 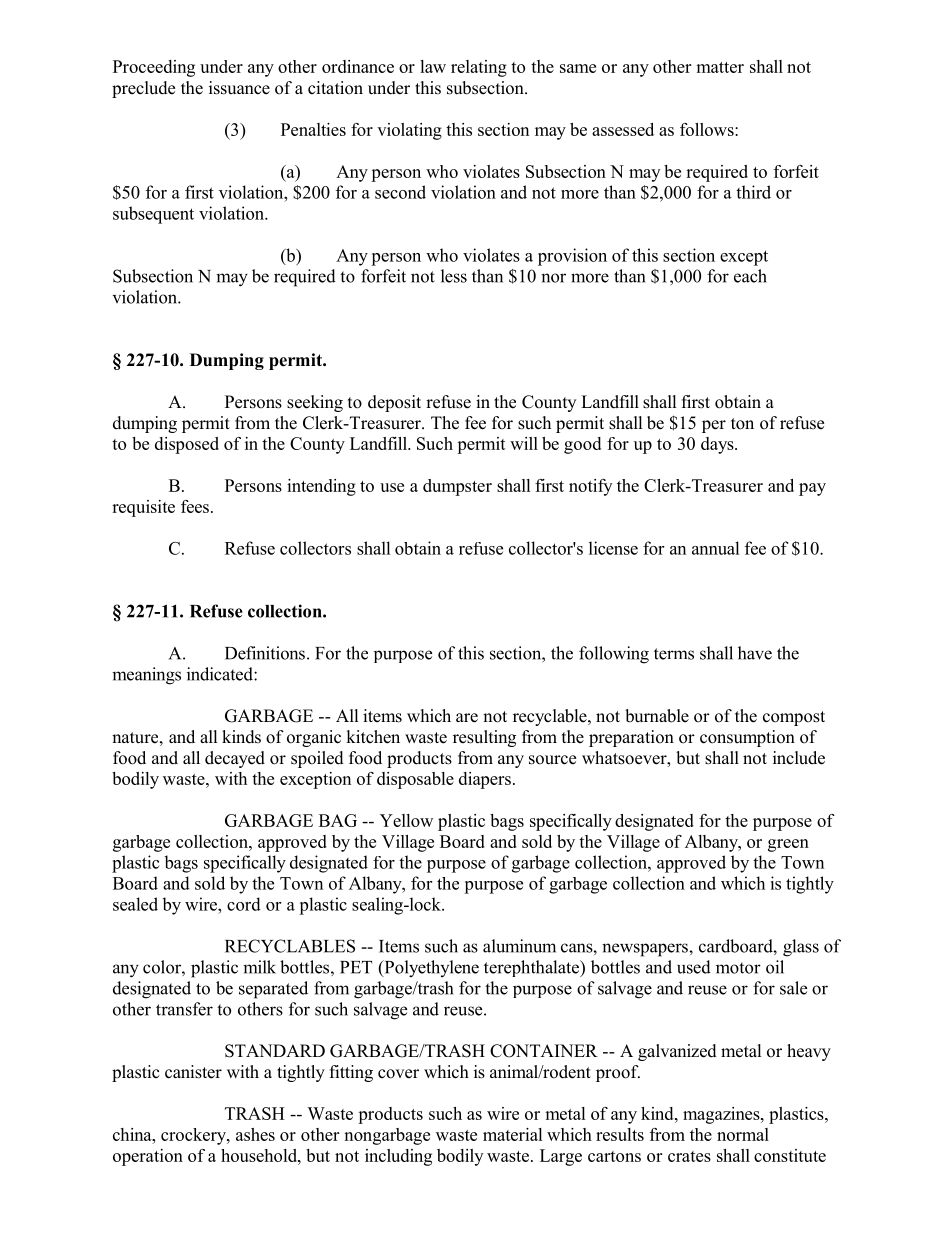 I want to click on issuance, so click(x=239, y=88).
